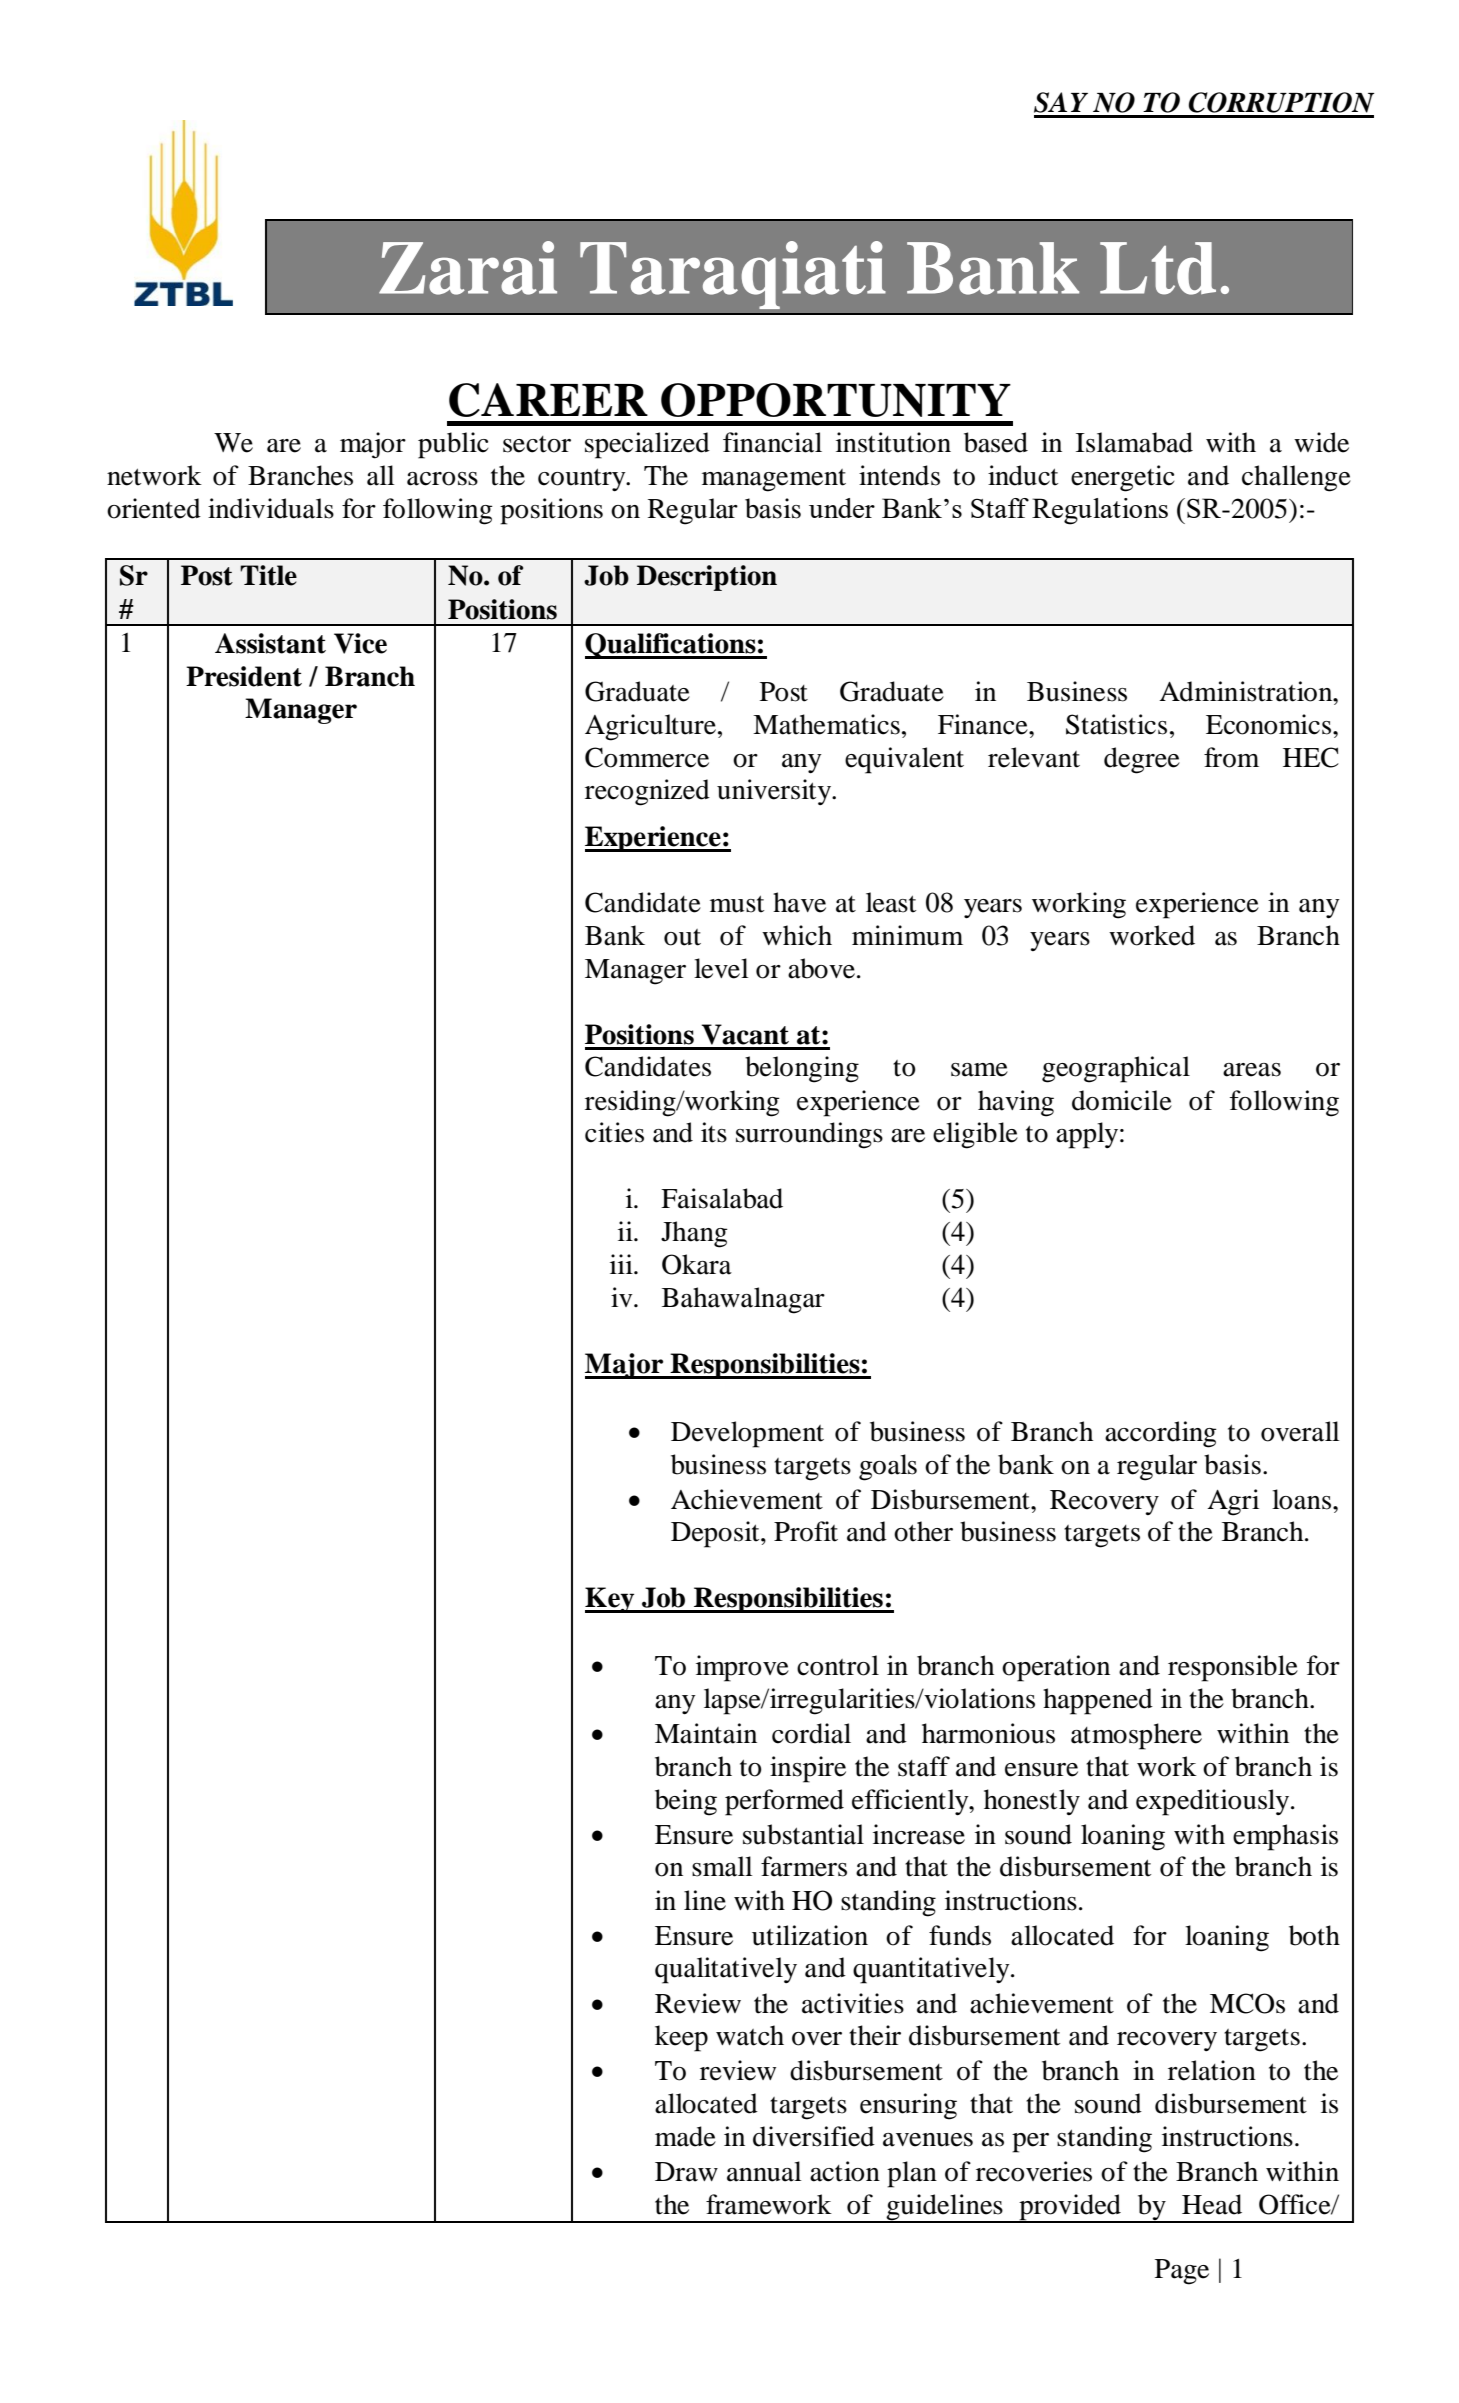 The height and width of the image is (2403, 1459). What do you see at coordinates (1161, 1434) in the image?
I see `according` at bounding box center [1161, 1434].
